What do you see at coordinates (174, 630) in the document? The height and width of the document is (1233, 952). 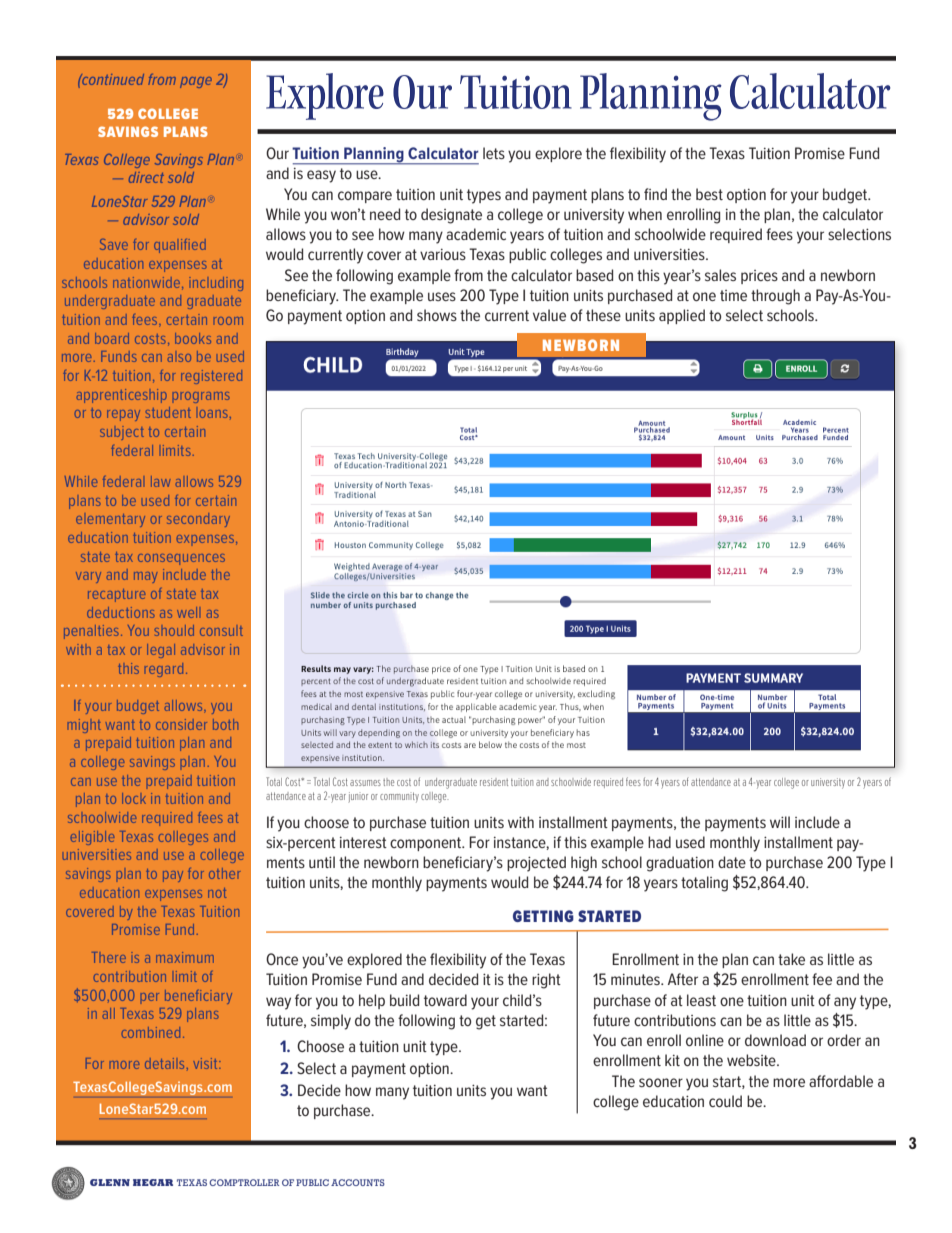 I see `should` at bounding box center [174, 630].
